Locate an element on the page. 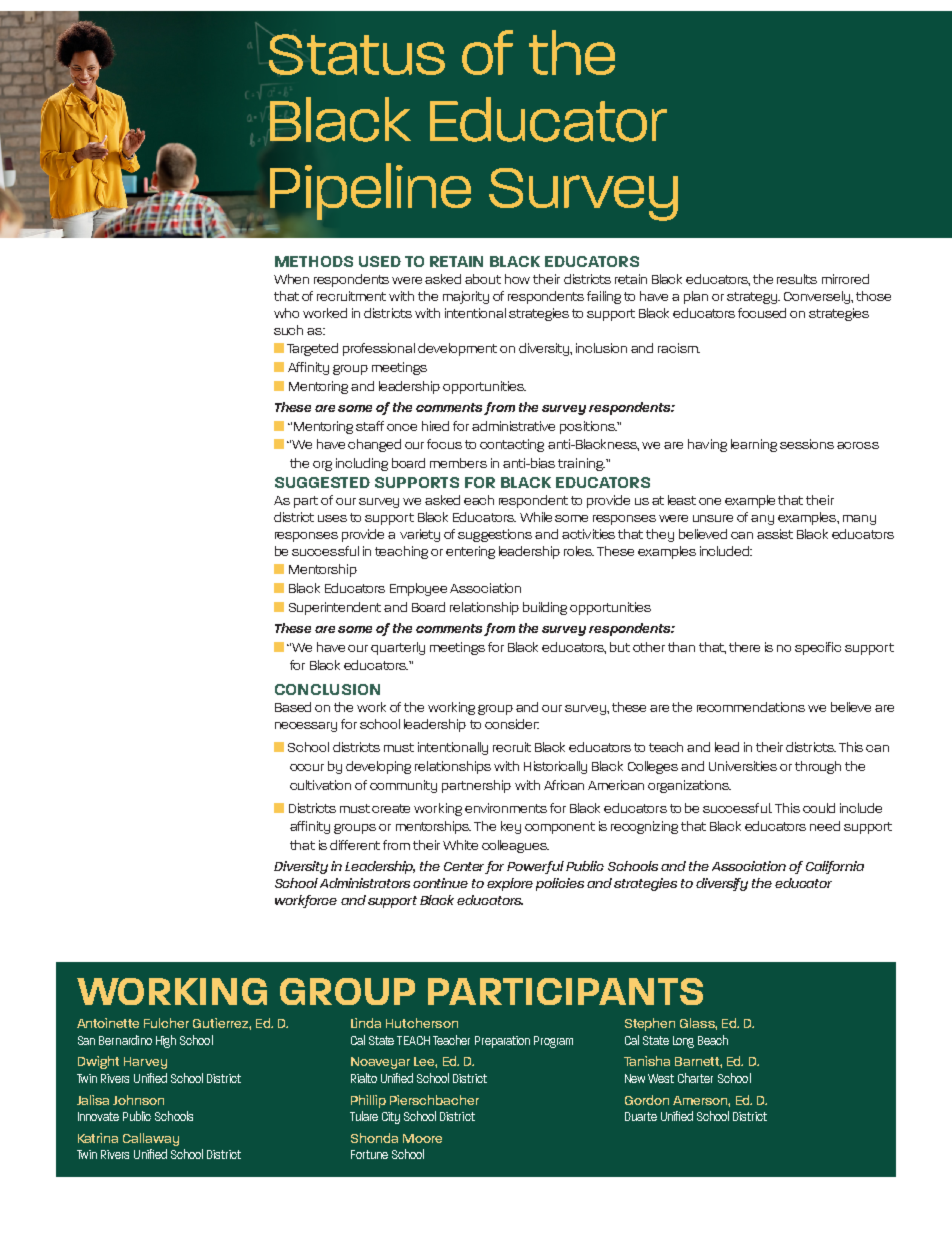  Callaway is located at coordinates (151, 1139).
